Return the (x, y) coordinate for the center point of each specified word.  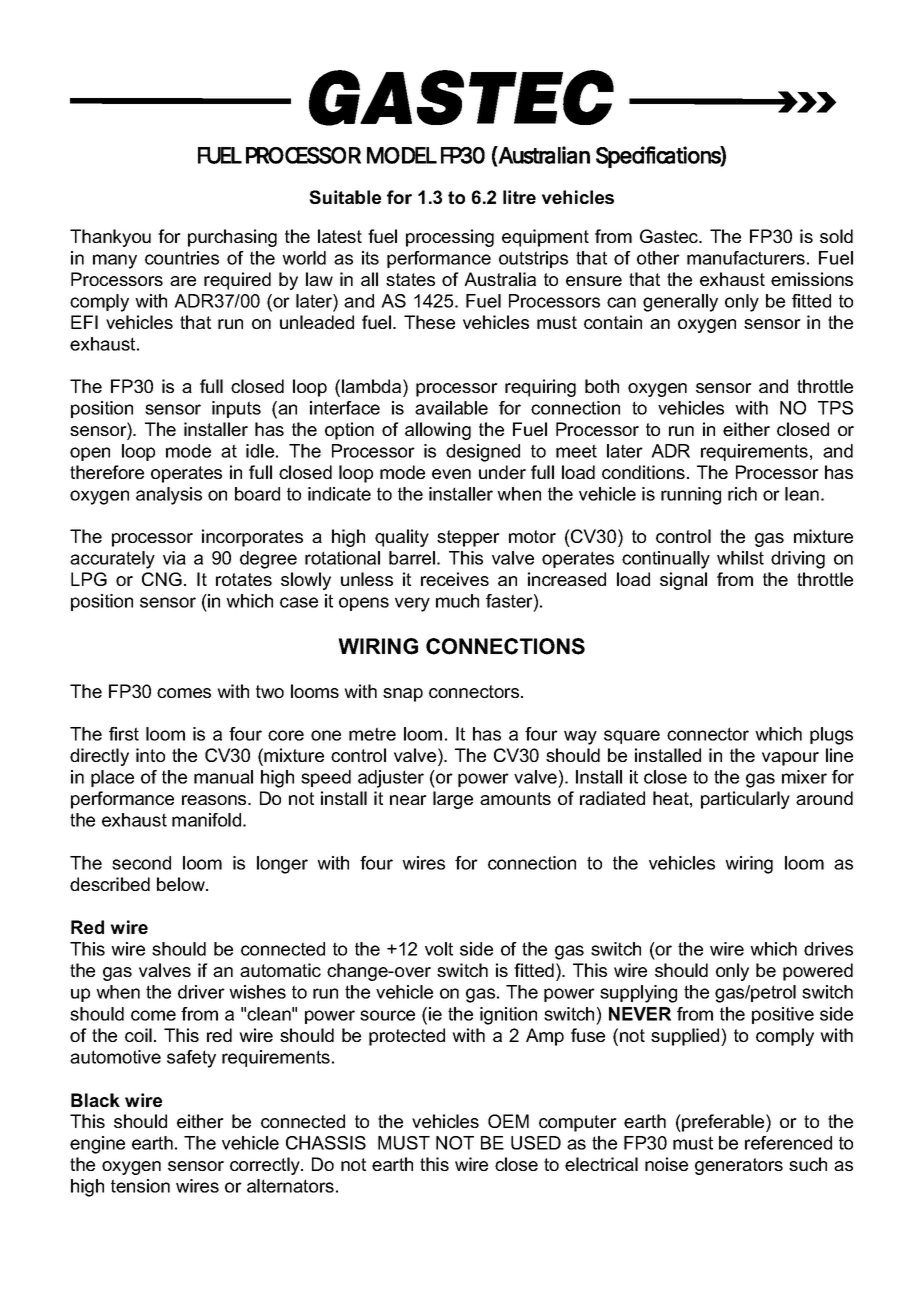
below (182, 884)
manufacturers (746, 258)
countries (182, 258)
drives (828, 949)
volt (439, 949)
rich (742, 494)
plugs (831, 736)
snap (403, 695)
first (124, 734)
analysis (169, 496)
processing (450, 238)
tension (140, 1186)
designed (483, 453)
